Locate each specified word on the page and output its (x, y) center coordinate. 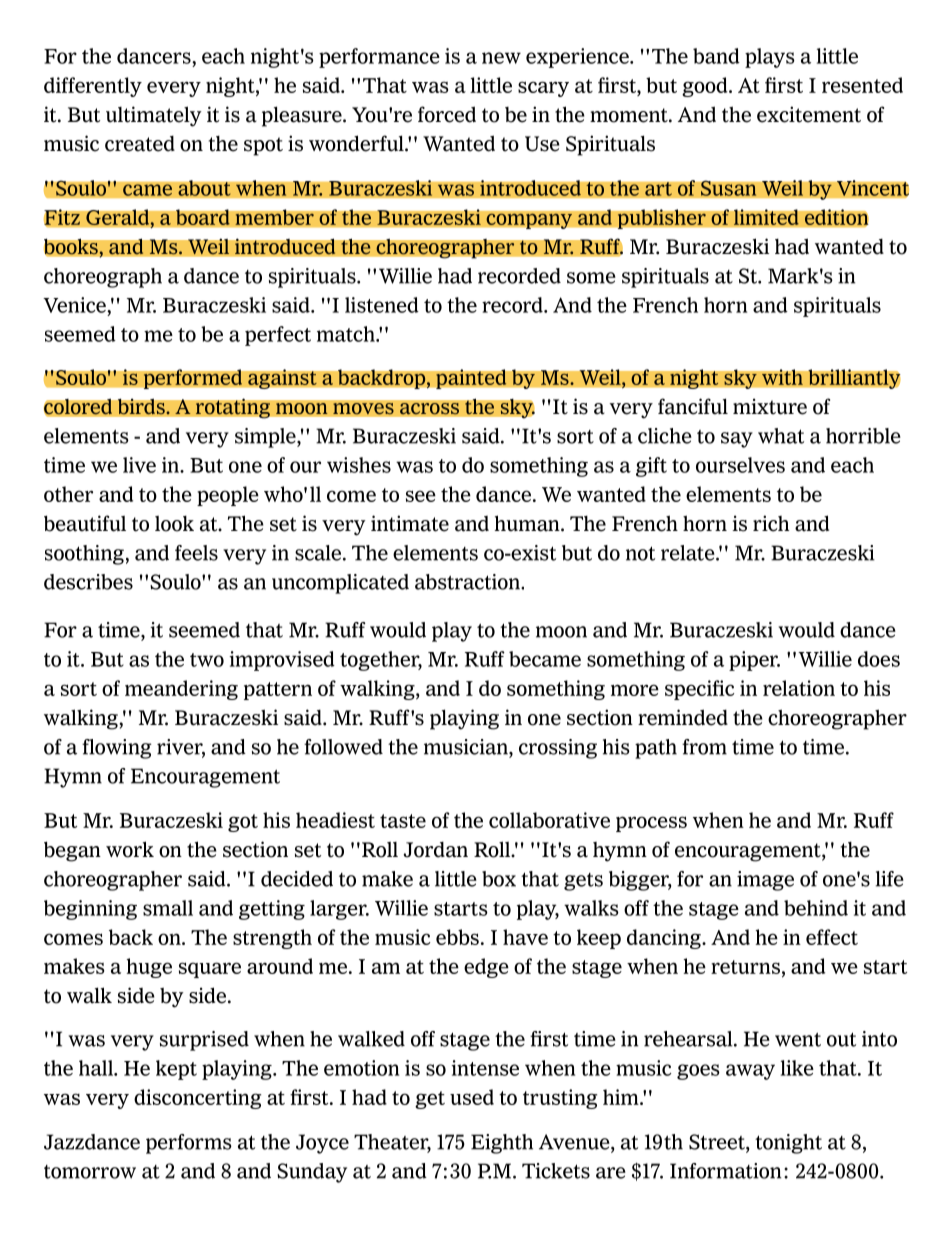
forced (447, 114)
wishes (359, 465)
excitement (809, 114)
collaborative (549, 820)
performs (189, 1144)
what (781, 436)
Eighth (502, 1144)
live (139, 465)
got (243, 823)
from (704, 747)
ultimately (154, 116)
